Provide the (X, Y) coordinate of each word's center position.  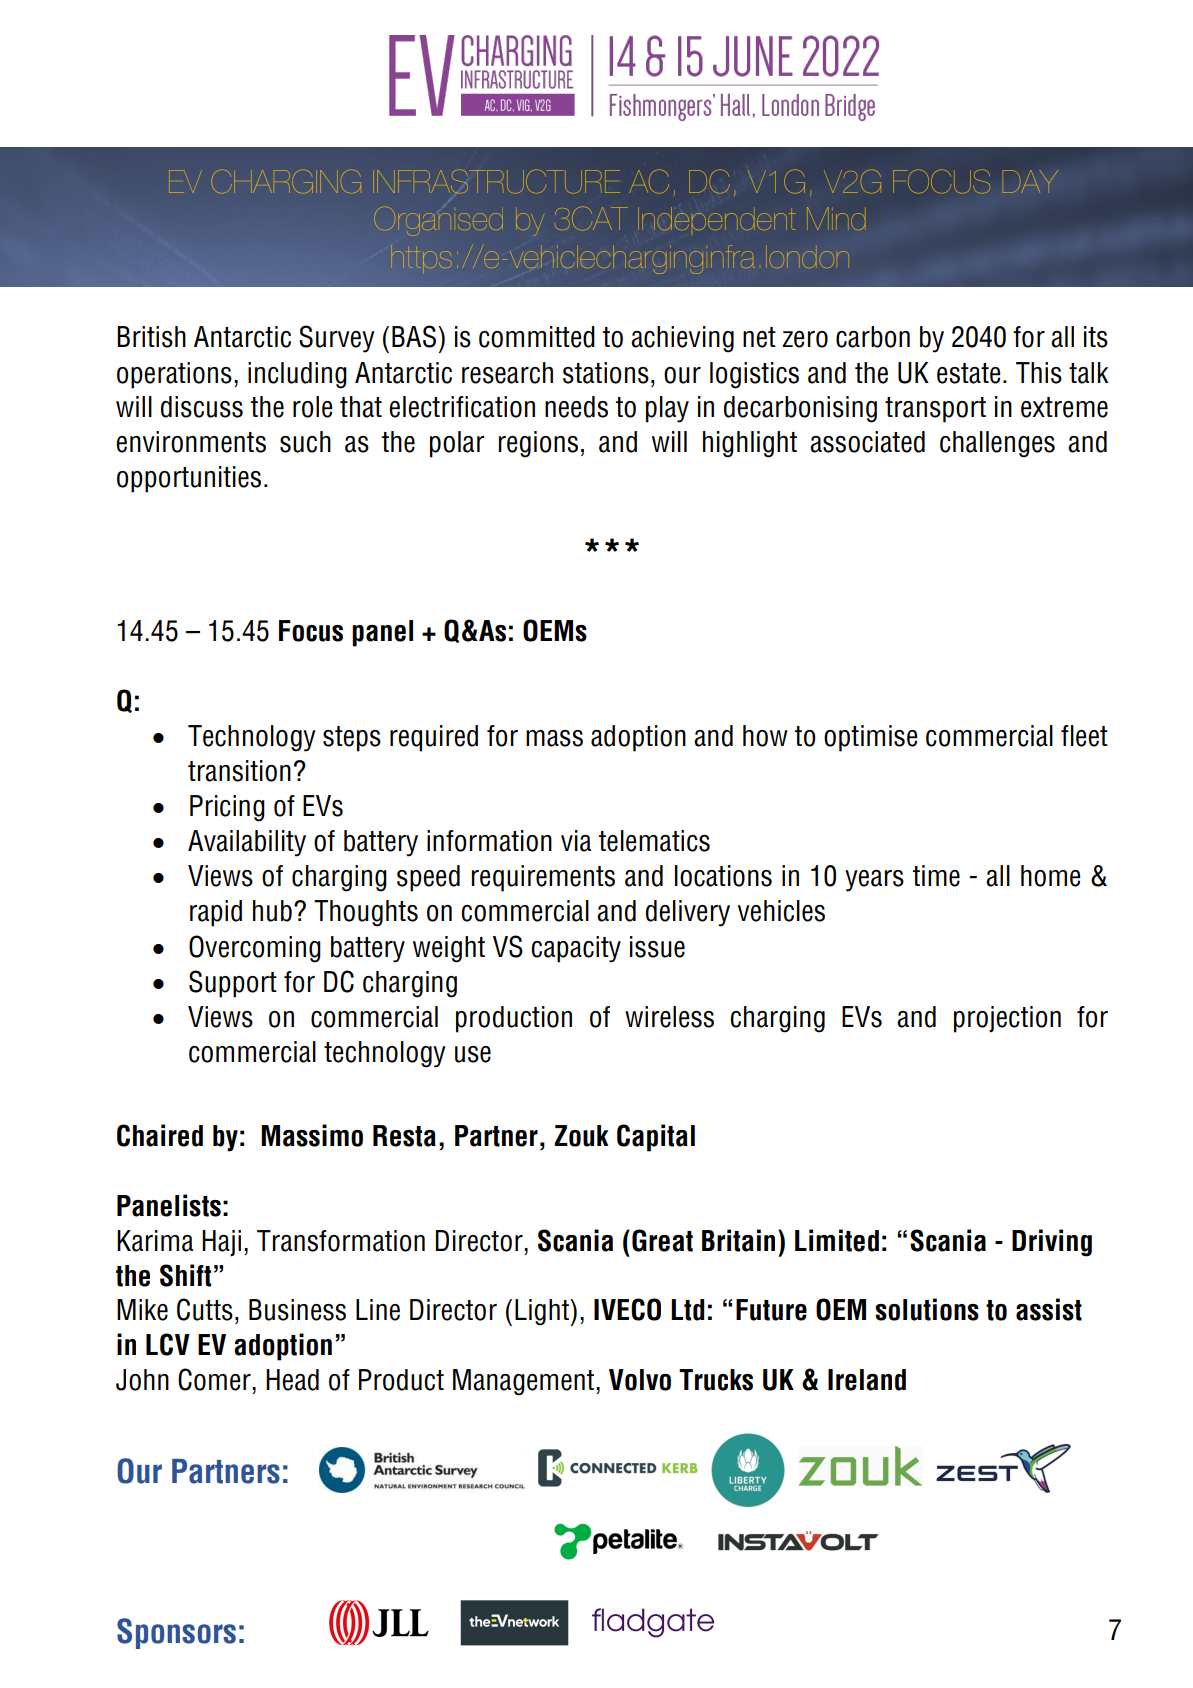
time (936, 876)
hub (272, 911)
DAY (1030, 181)
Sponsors (176, 1633)
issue (657, 947)
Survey (337, 339)
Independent (716, 218)
